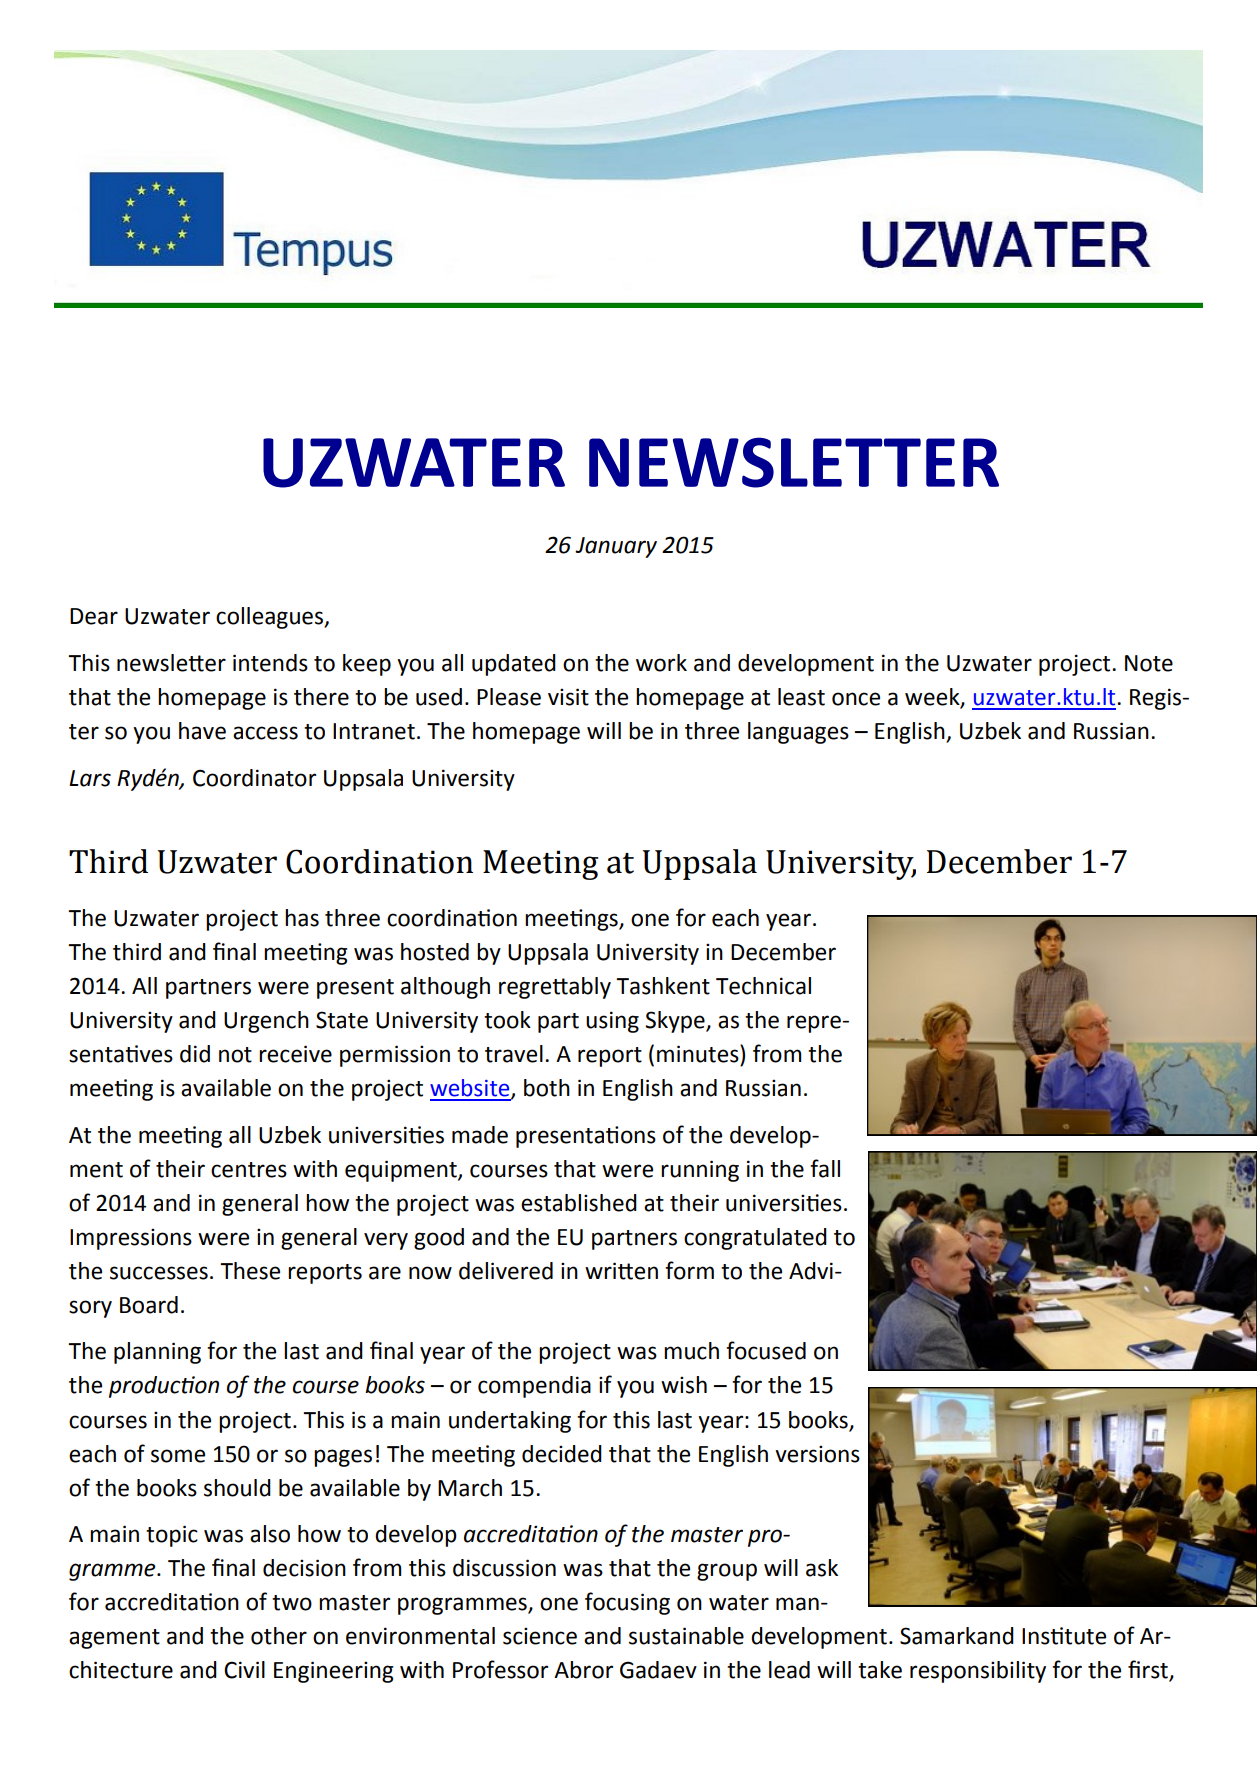  Describe the element at coordinates (1064, 1636) in the document. I see `Institute` at that location.
